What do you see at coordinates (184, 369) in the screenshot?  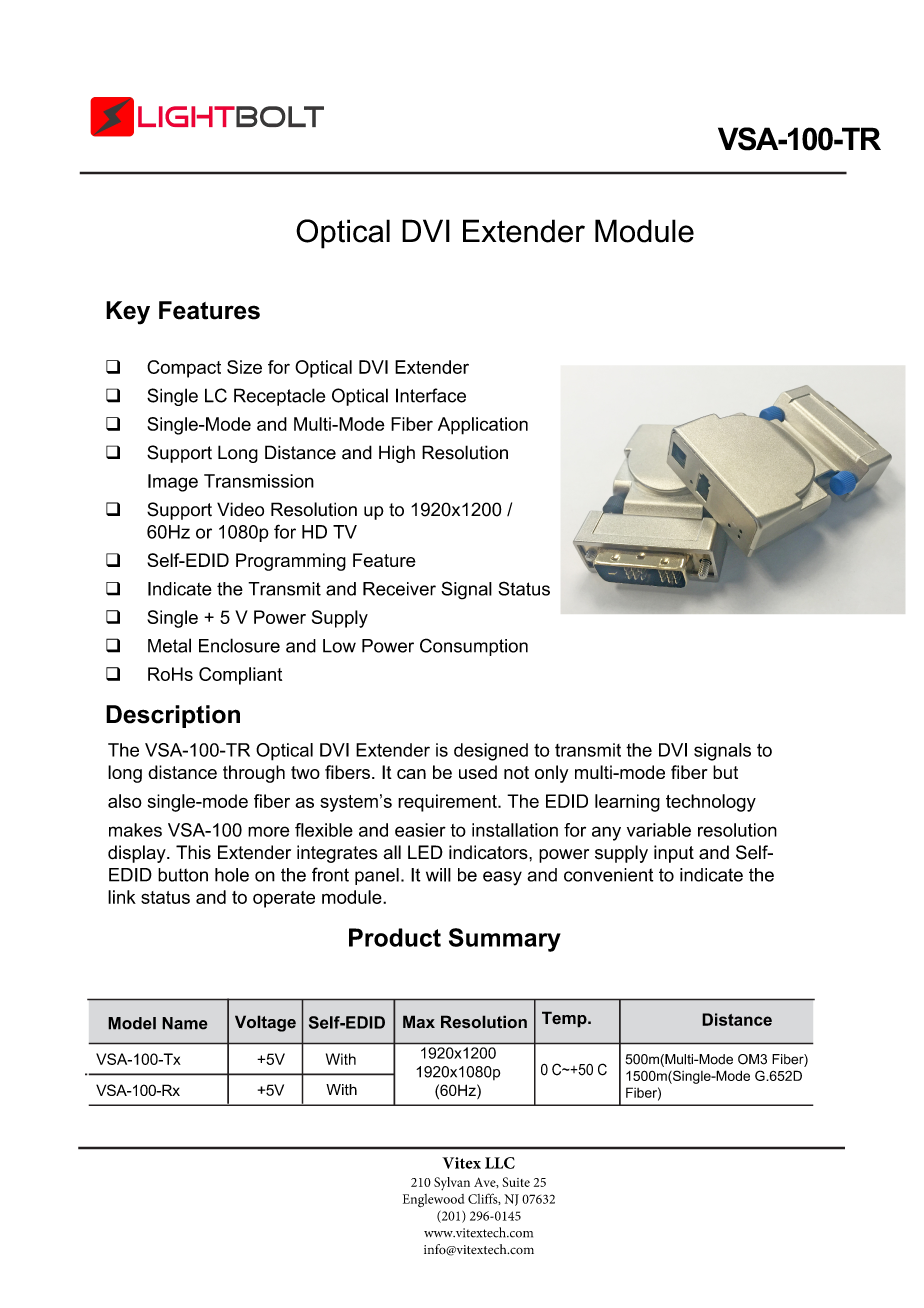 I see `Compact` at bounding box center [184, 369].
